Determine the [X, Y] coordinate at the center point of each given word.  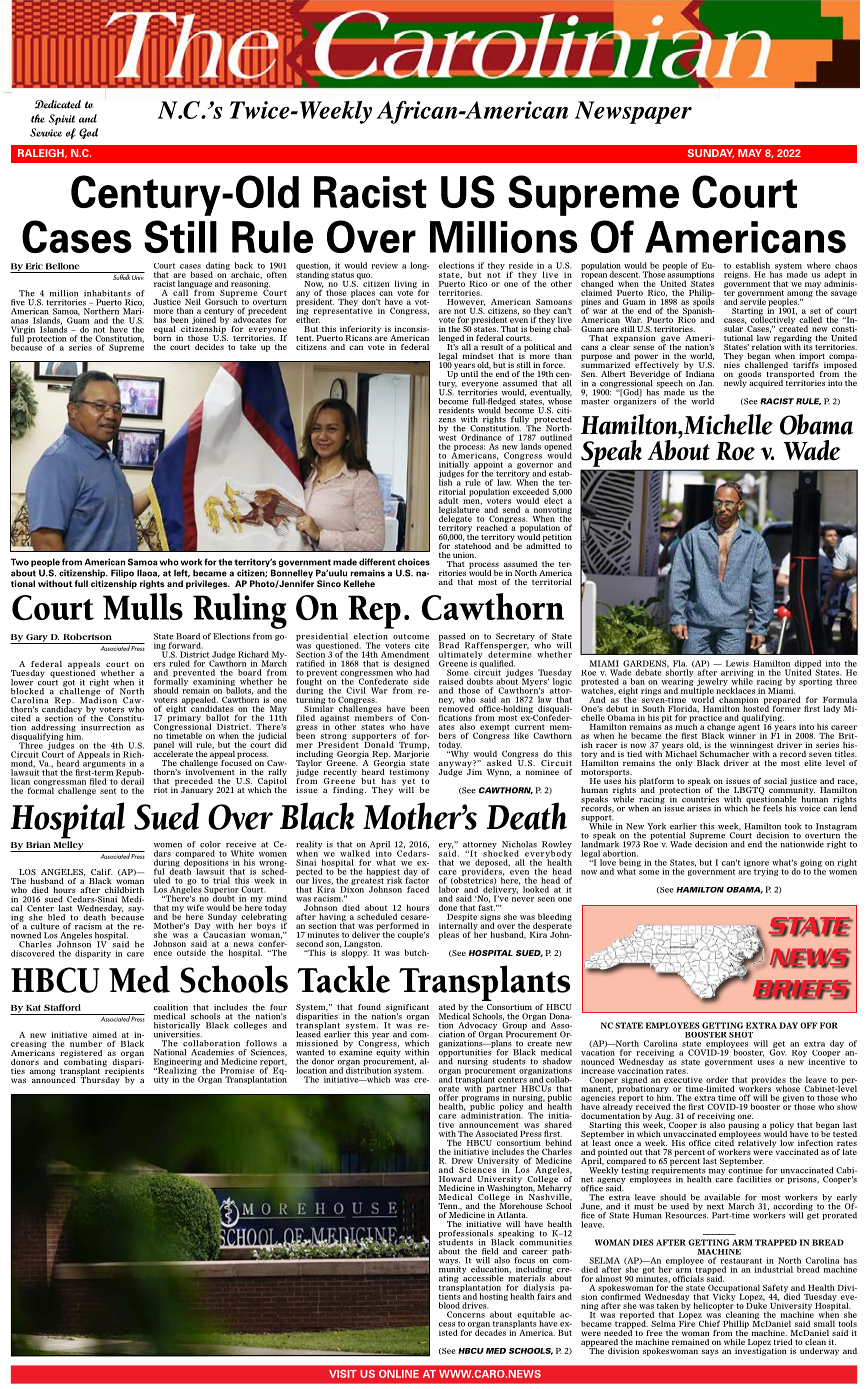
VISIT [343, 1374]
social [775, 781]
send [511, 509]
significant [407, 1009]
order [717, 1079]
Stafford [62, 1007]
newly [735, 382]
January [197, 791]
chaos [846, 265]
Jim [474, 770]
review [384, 265]
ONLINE [399, 1374]
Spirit [62, 119]
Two [20, 562]
